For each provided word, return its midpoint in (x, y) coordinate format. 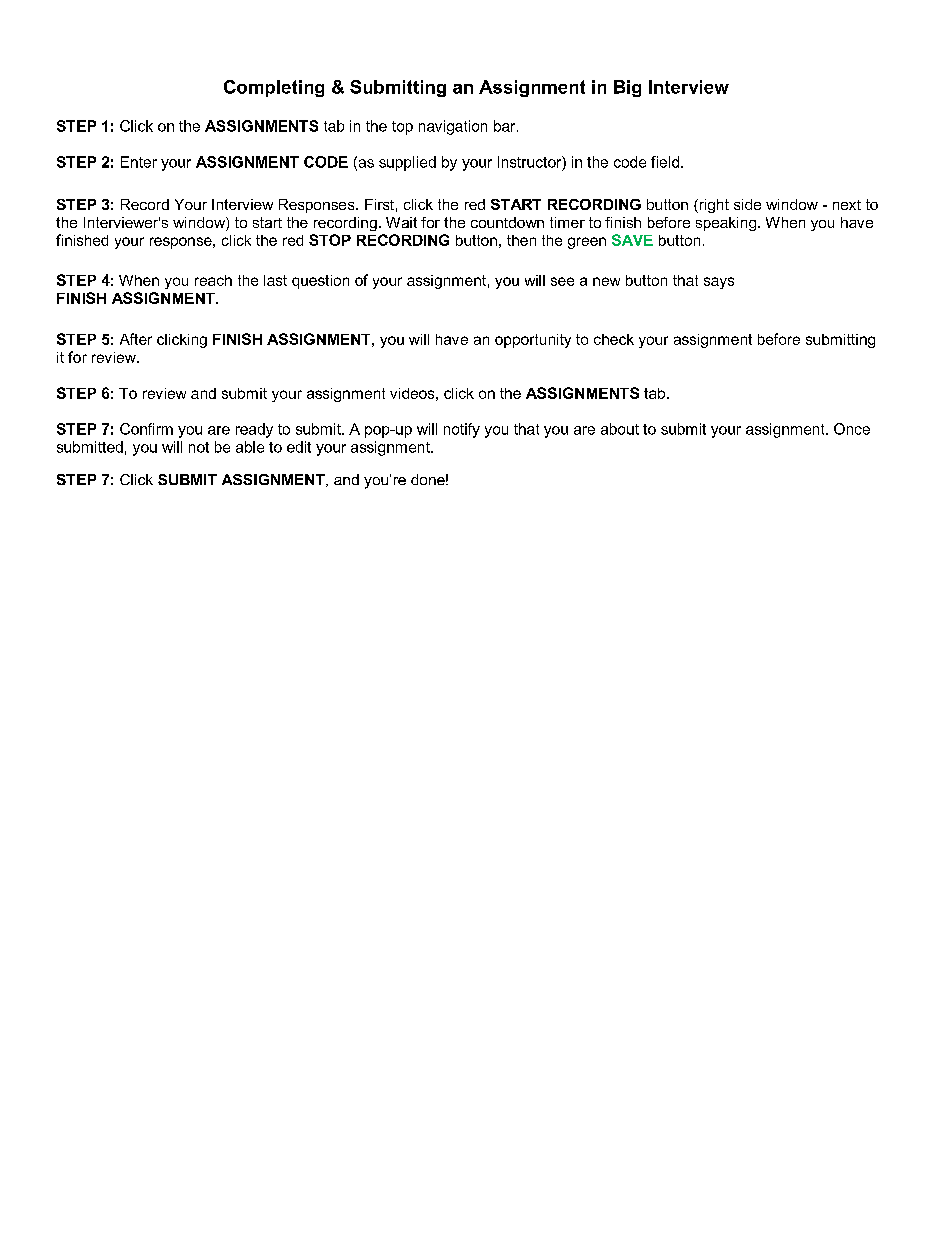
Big (627, 88)
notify (462, 430)
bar (506, 126)
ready (254, 430)
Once (852, 429)
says (719, 283)
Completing (274, 88)
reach (213, 280)
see (562, 281)
